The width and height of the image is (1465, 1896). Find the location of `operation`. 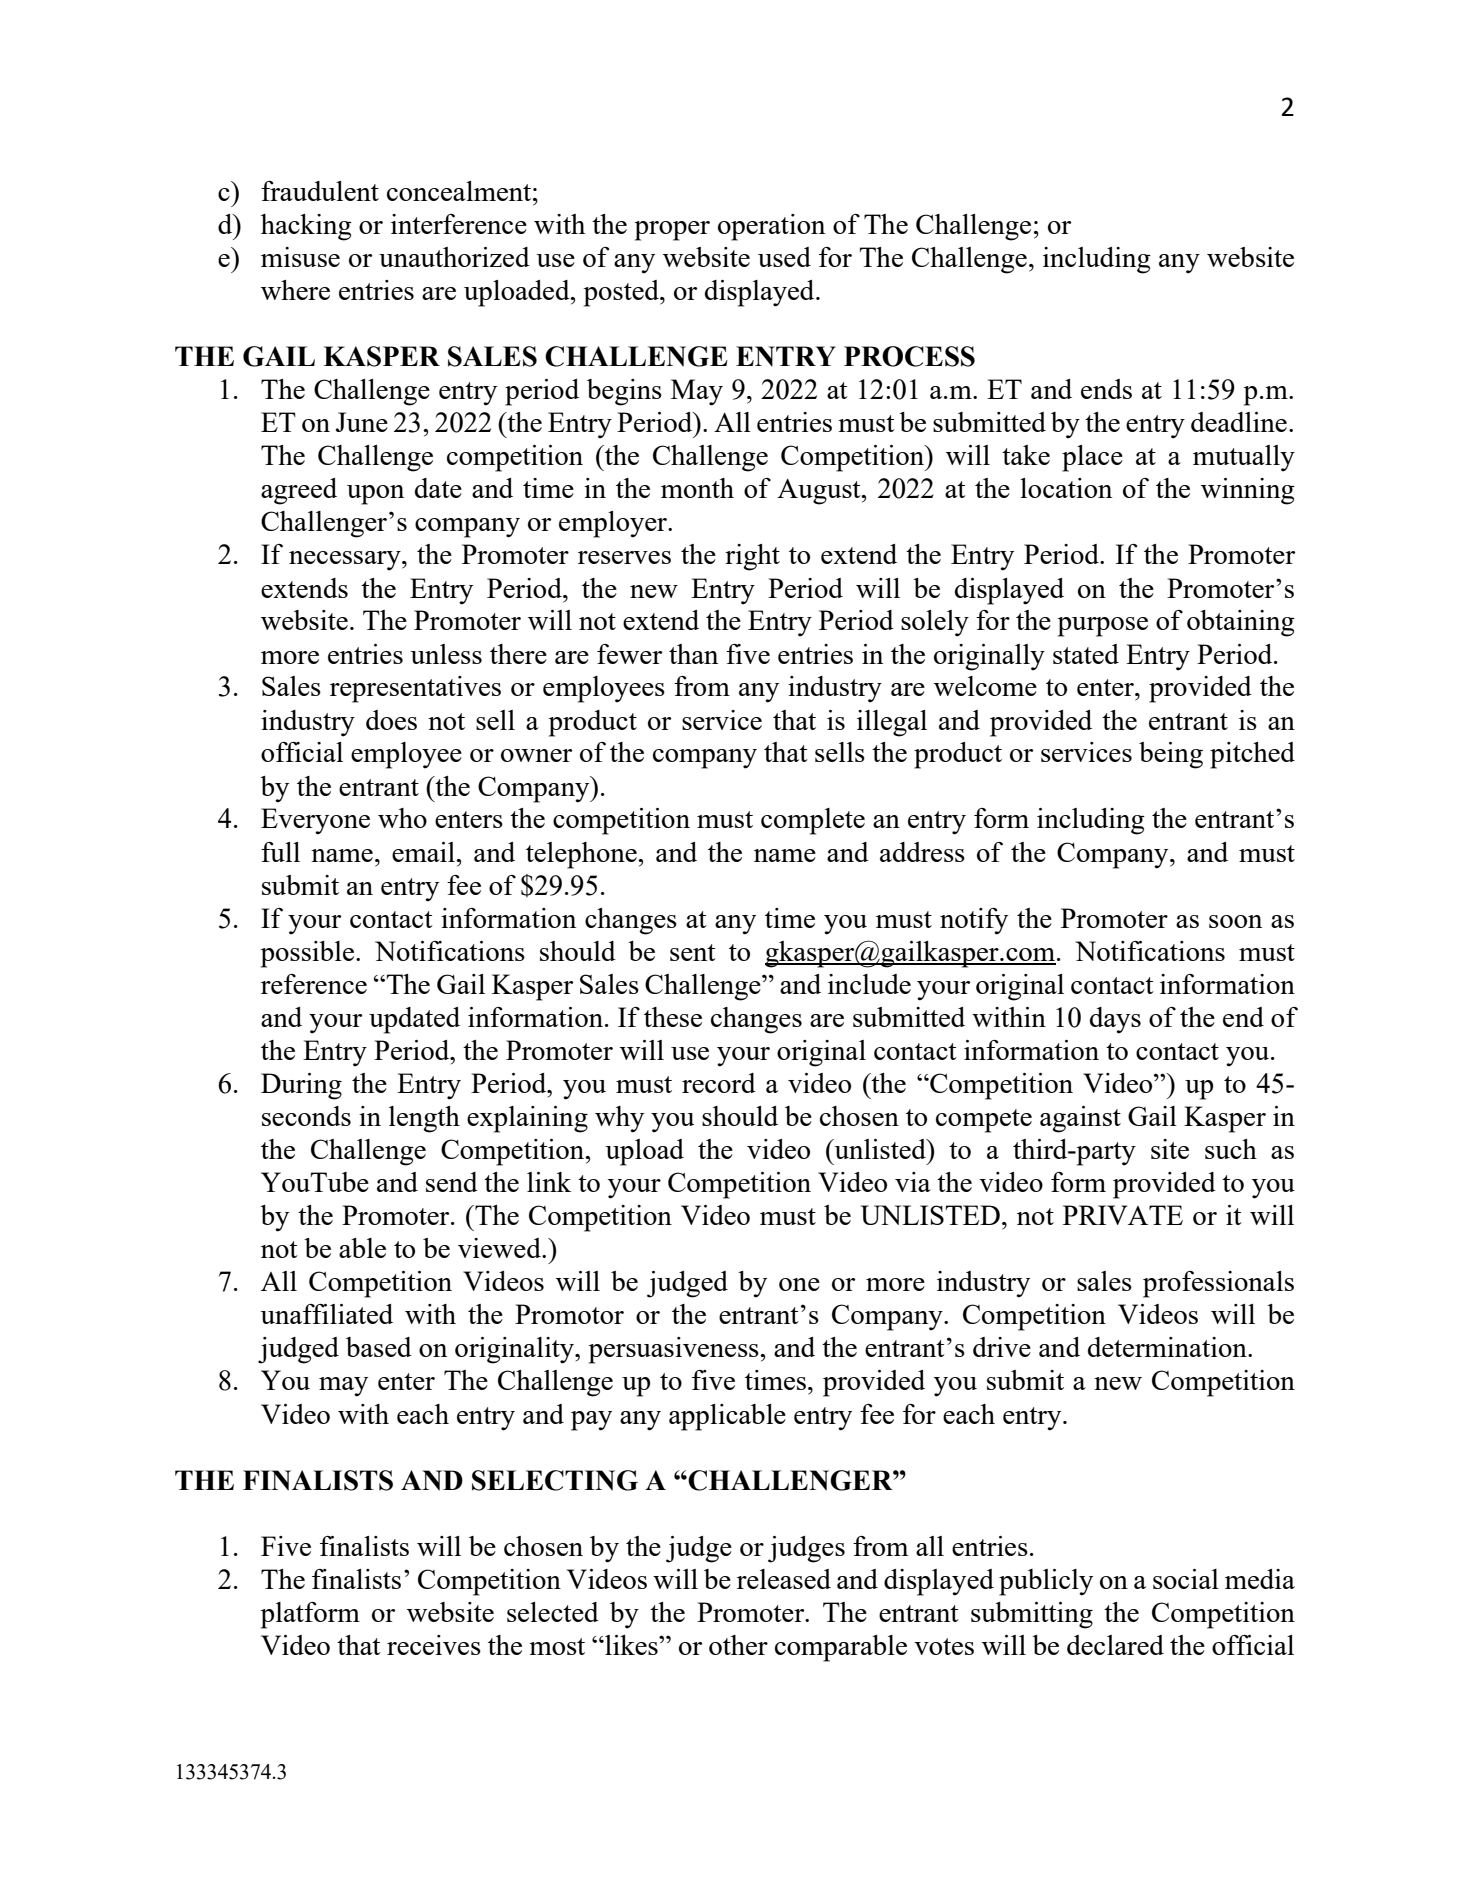

operation is located at coordinates (771, 227).
